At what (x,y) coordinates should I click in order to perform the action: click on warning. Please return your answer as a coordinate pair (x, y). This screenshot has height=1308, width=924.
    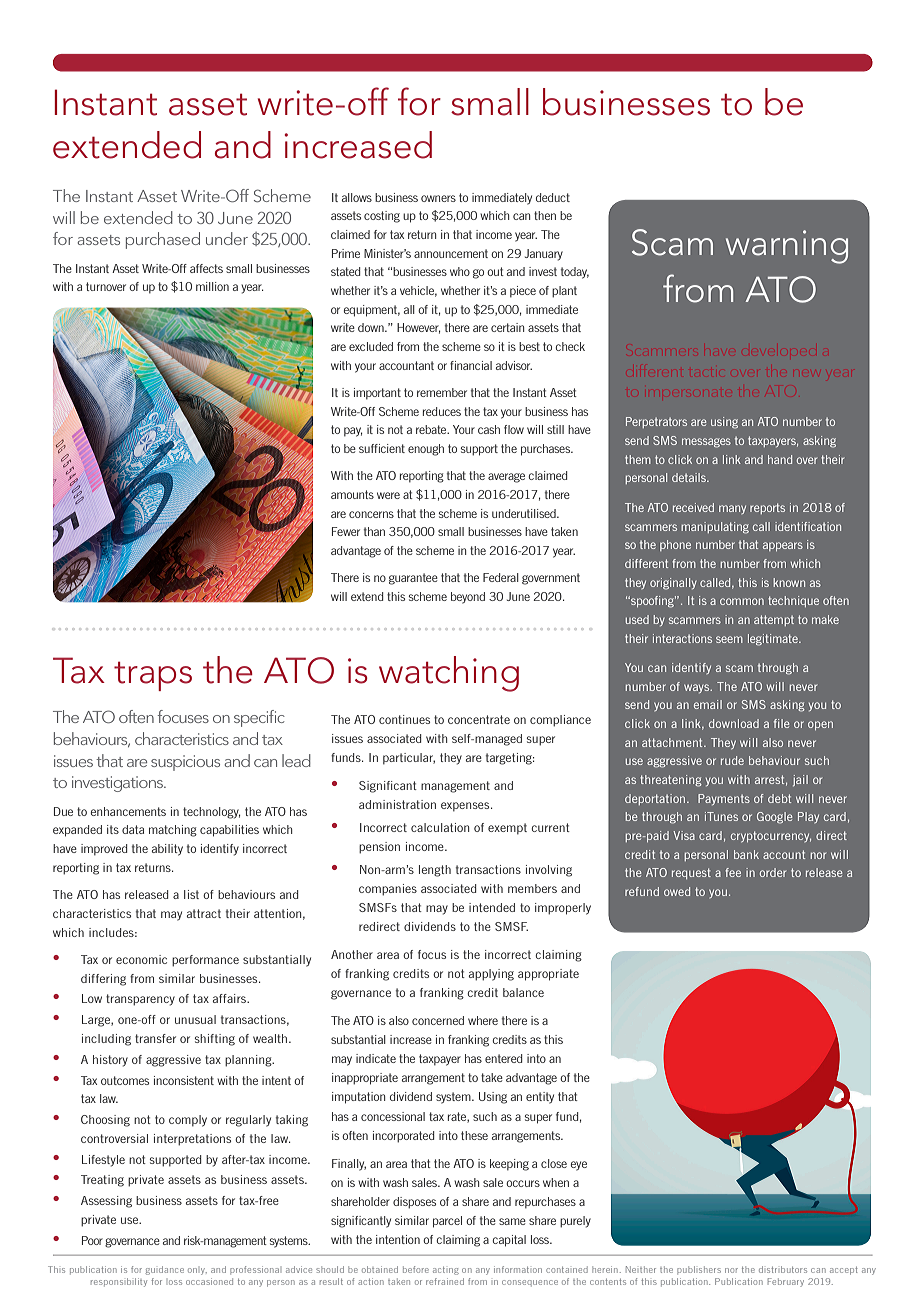
    Looking at the image, I should click on (787, 247).
